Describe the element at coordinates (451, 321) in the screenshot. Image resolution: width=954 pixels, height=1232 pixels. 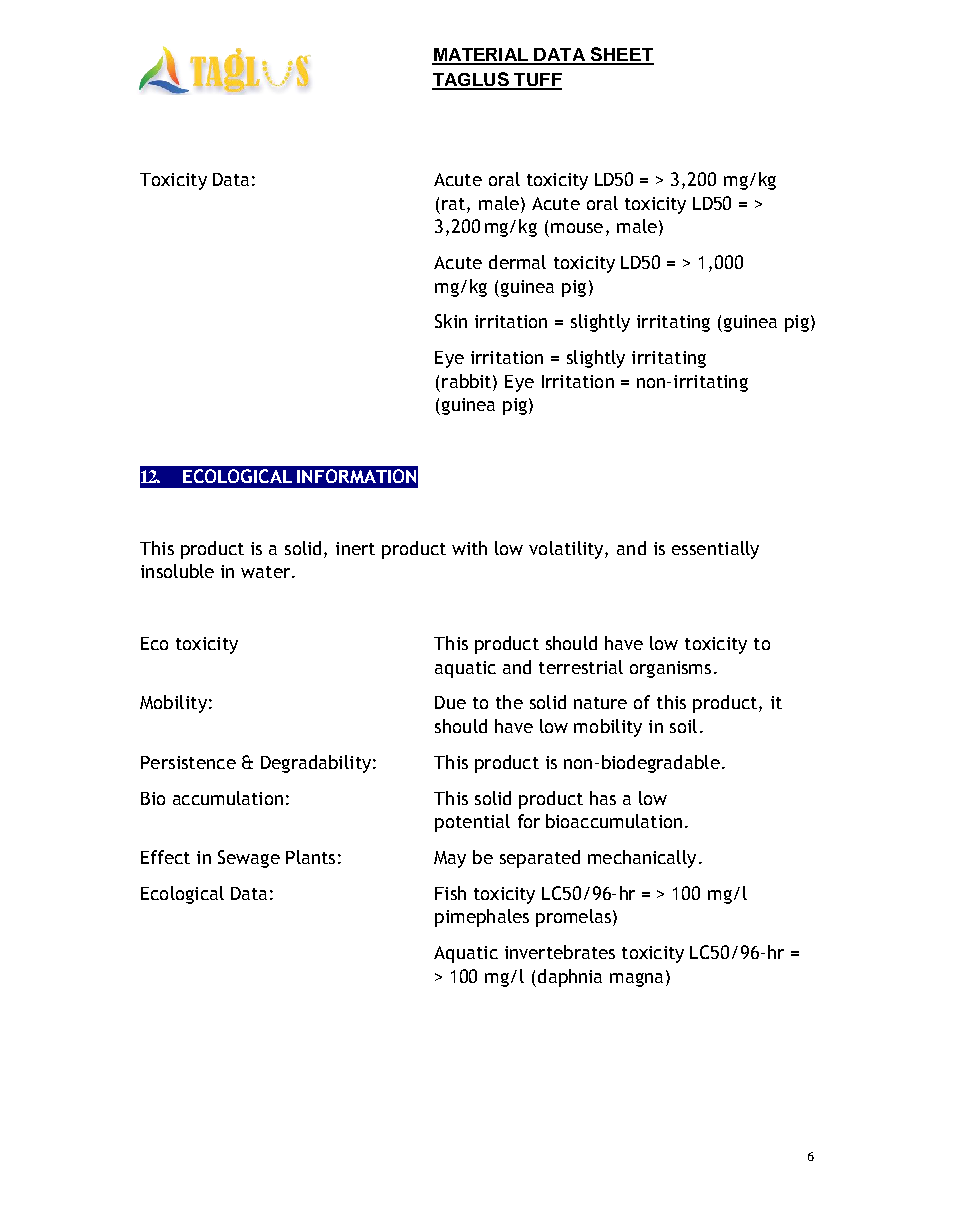
I see `Skin` at that location.
